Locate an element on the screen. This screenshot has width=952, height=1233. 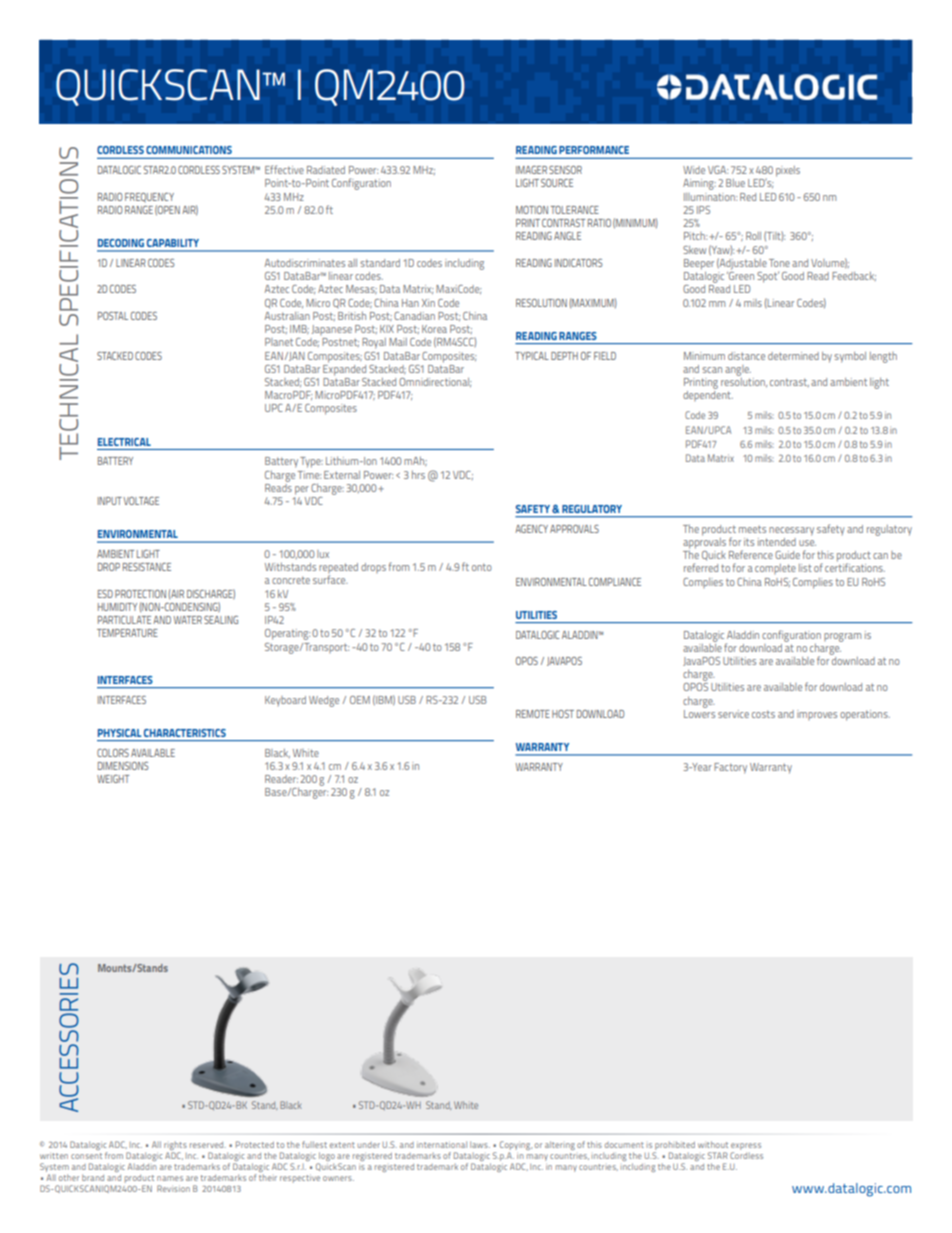
WEIGHT is located at coordinates (113, 779).
